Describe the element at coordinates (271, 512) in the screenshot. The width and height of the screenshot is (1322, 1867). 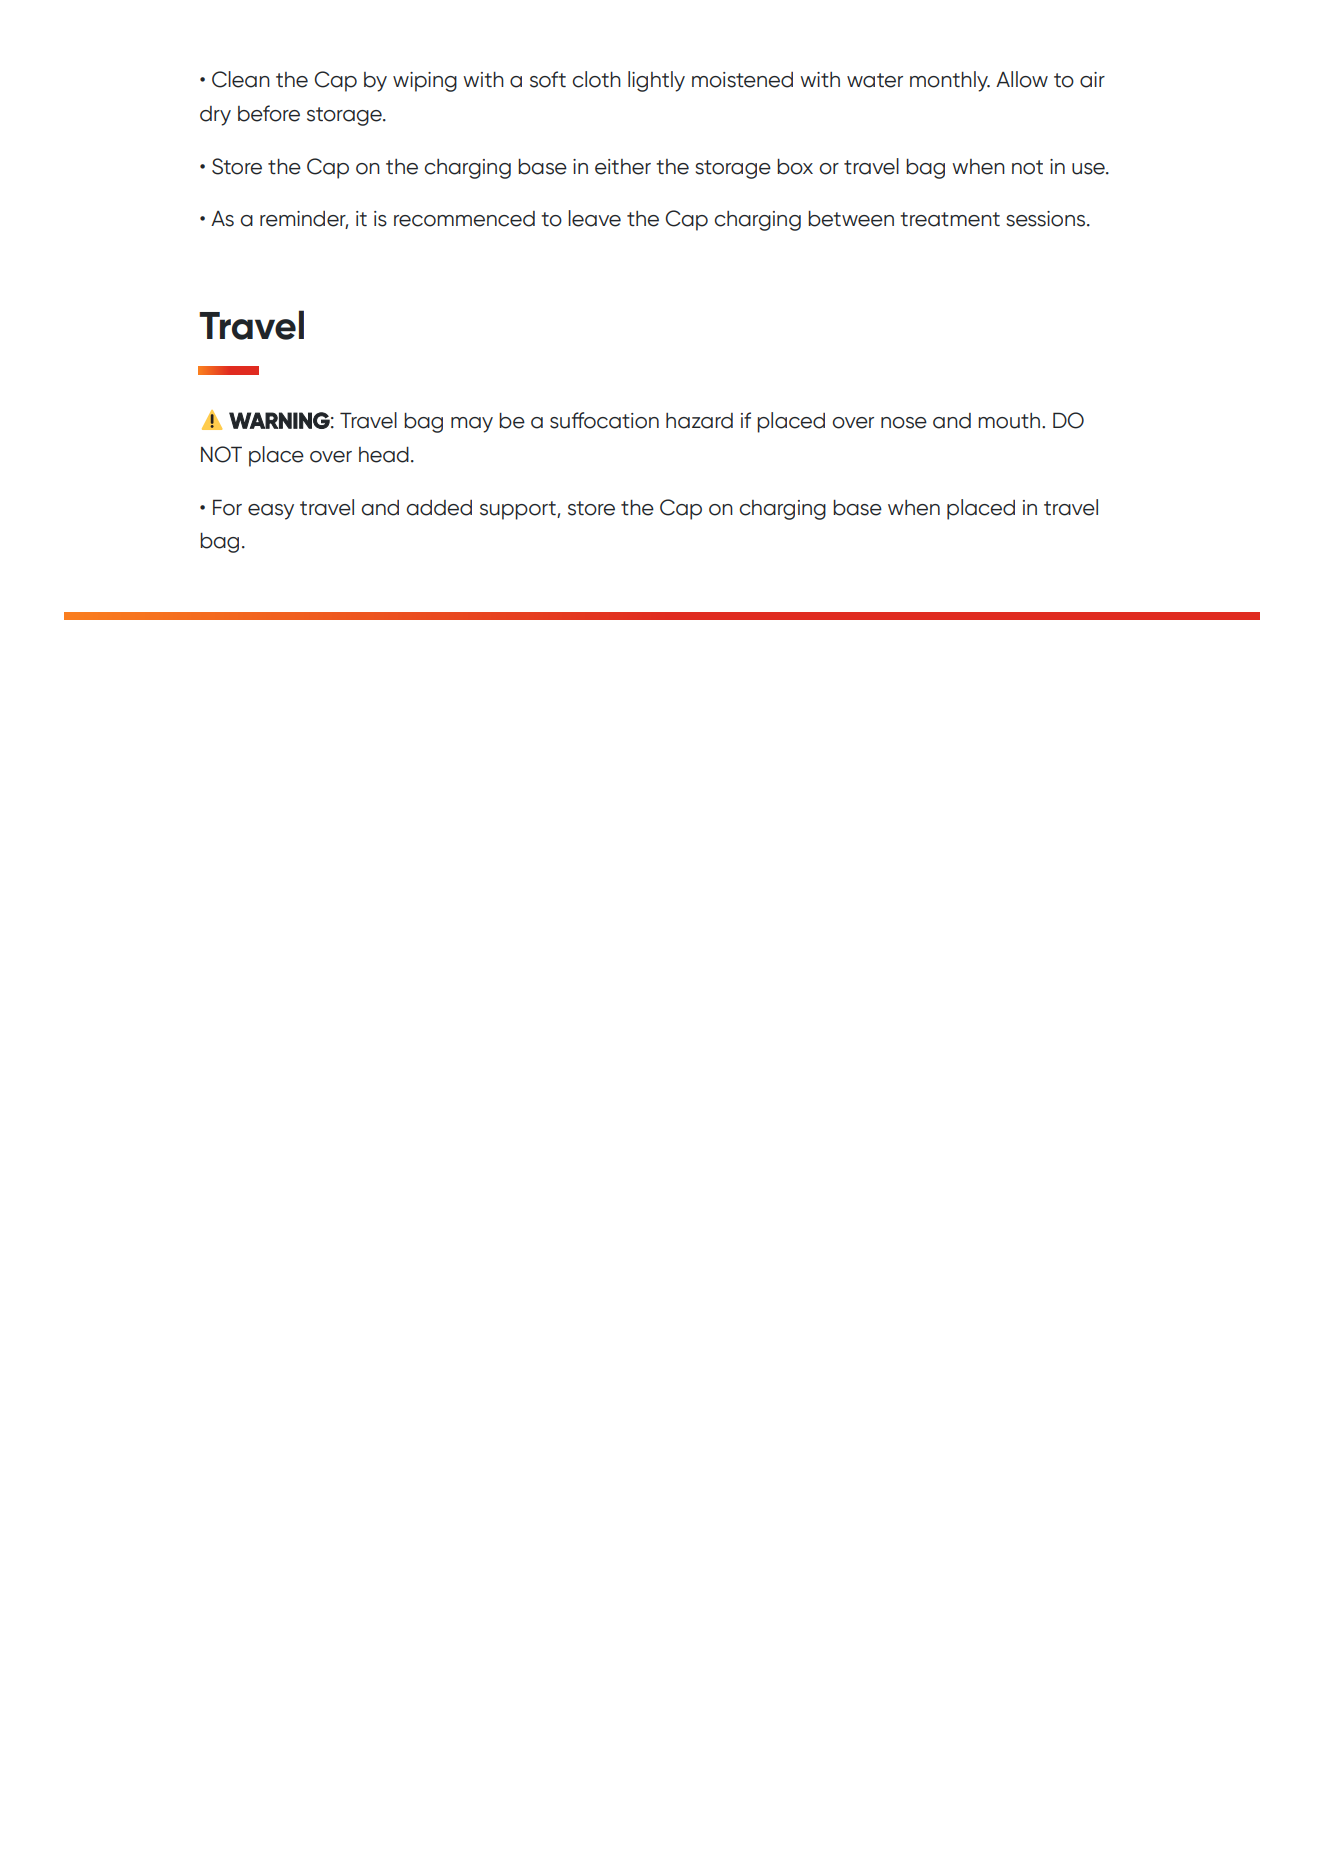
I see `easy` at that location.
